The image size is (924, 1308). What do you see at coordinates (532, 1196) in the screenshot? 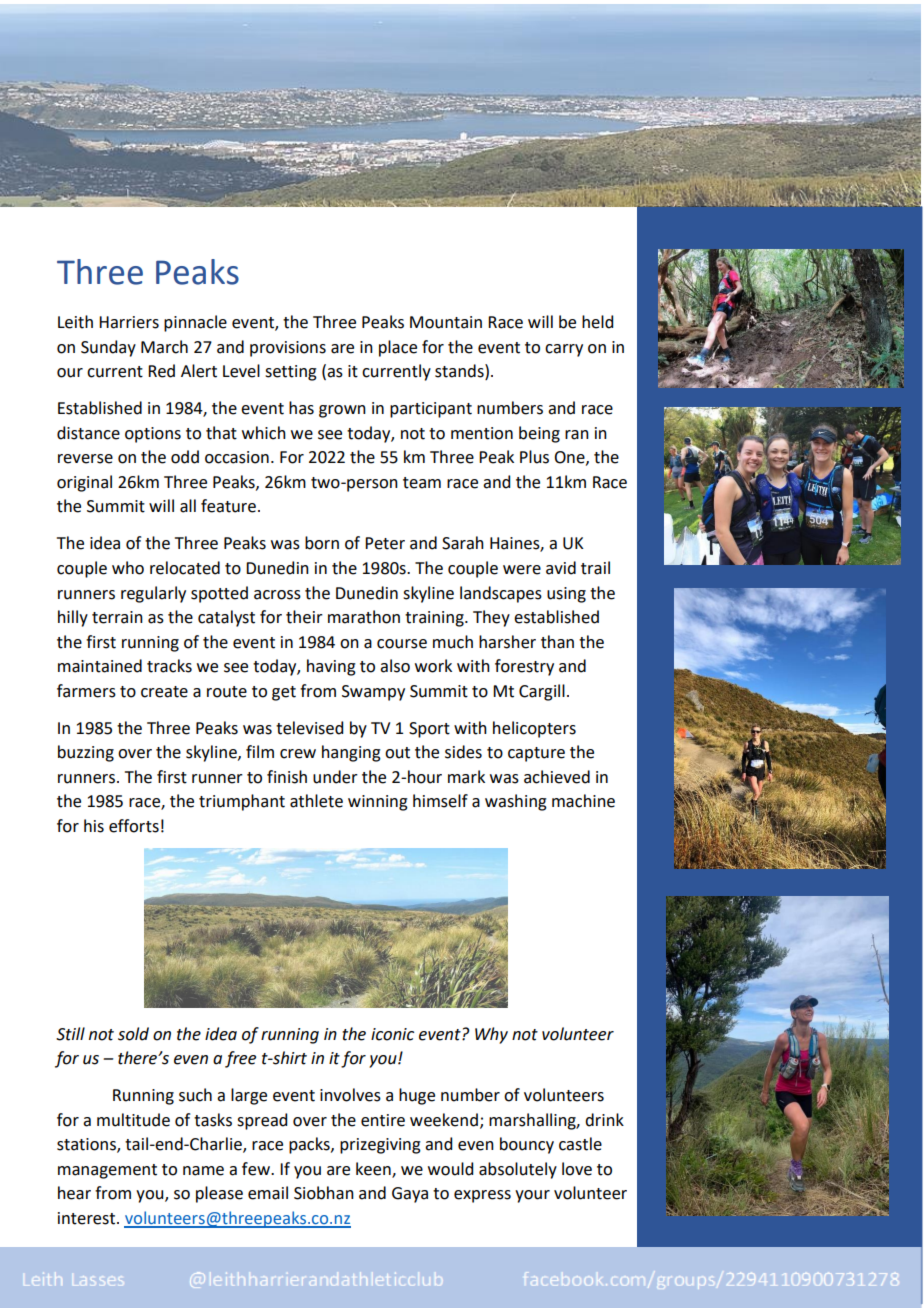
I see `your` at bounding box center [532, 1196].
